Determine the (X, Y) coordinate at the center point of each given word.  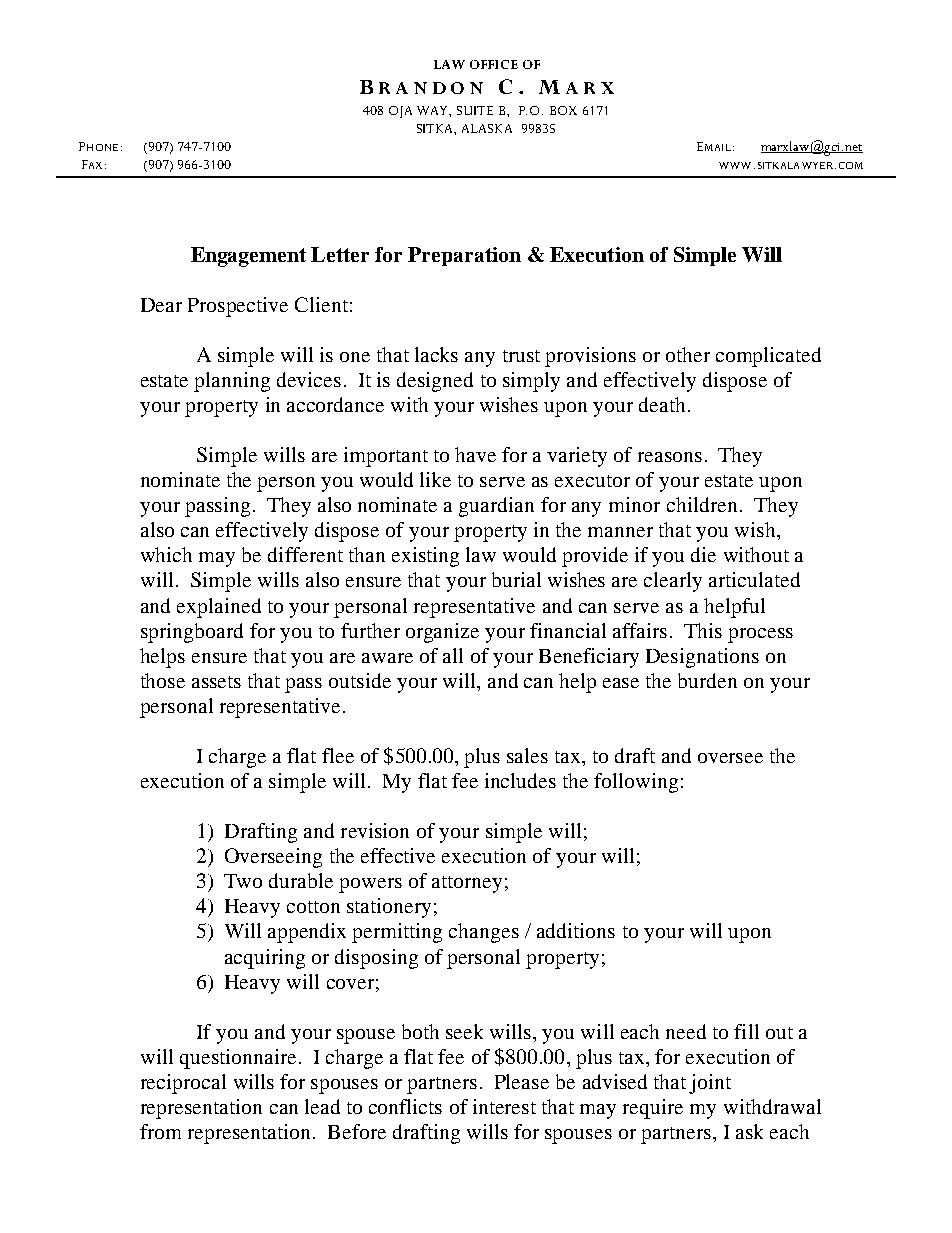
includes (520, 780)
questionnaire (238, 1059)
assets (216, 682)
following (636, 783)
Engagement (248, 257)
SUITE (475, 110)
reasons (670, 457)
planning (232, 382)
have (475, 454)
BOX (563, 110)
